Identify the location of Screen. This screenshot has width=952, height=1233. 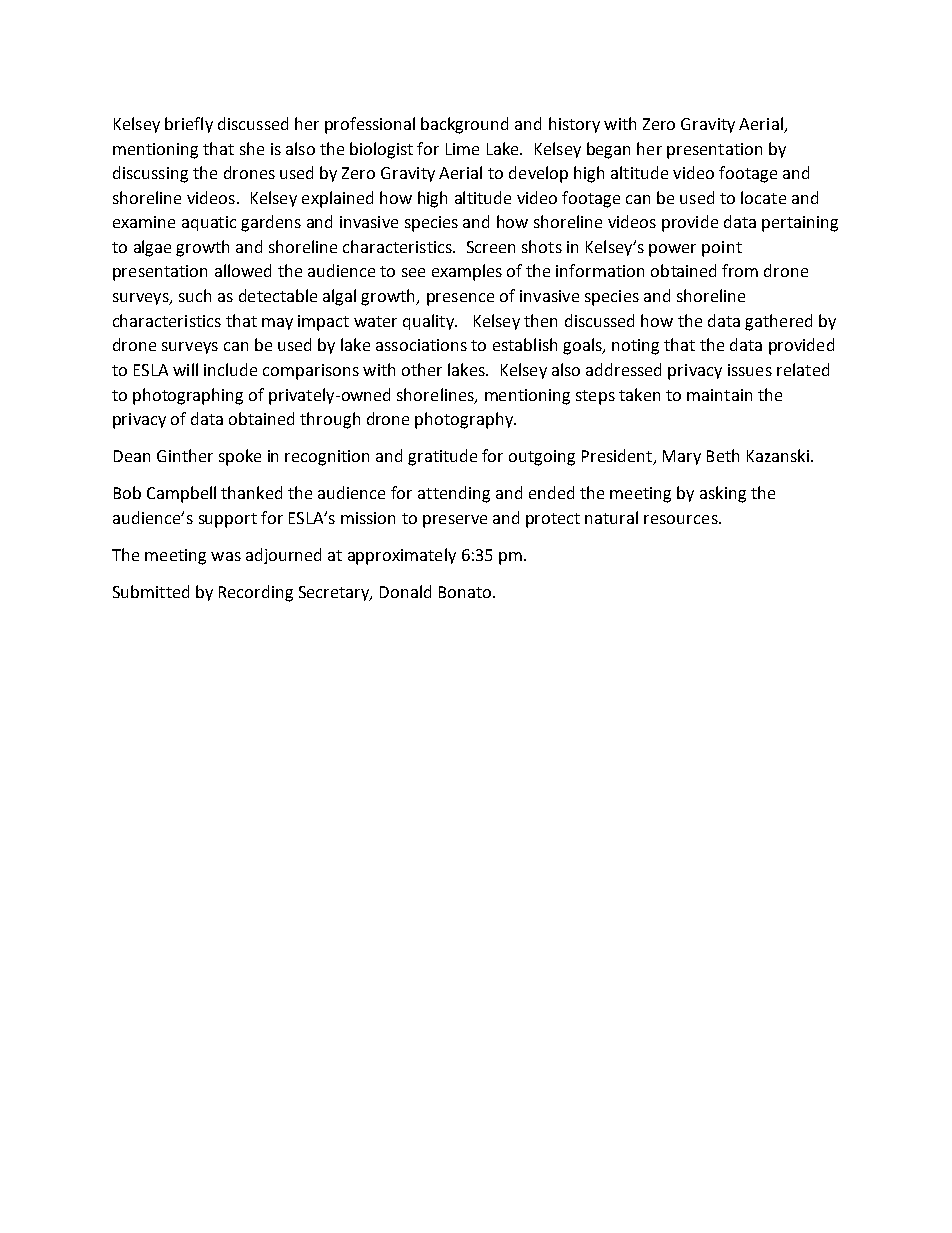
(491, 247).
